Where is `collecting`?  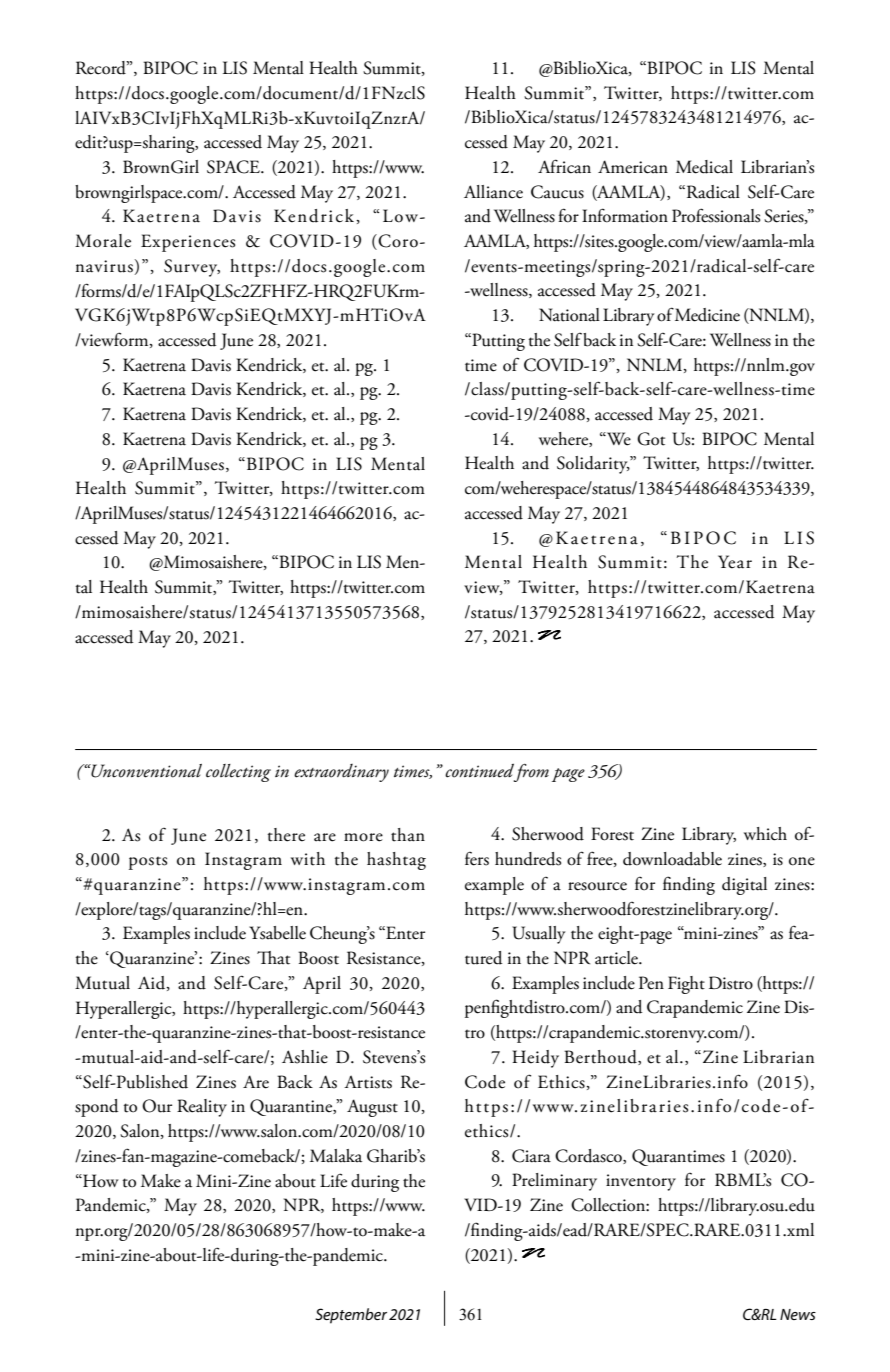 collecting is located at coordinates (238, 773).
